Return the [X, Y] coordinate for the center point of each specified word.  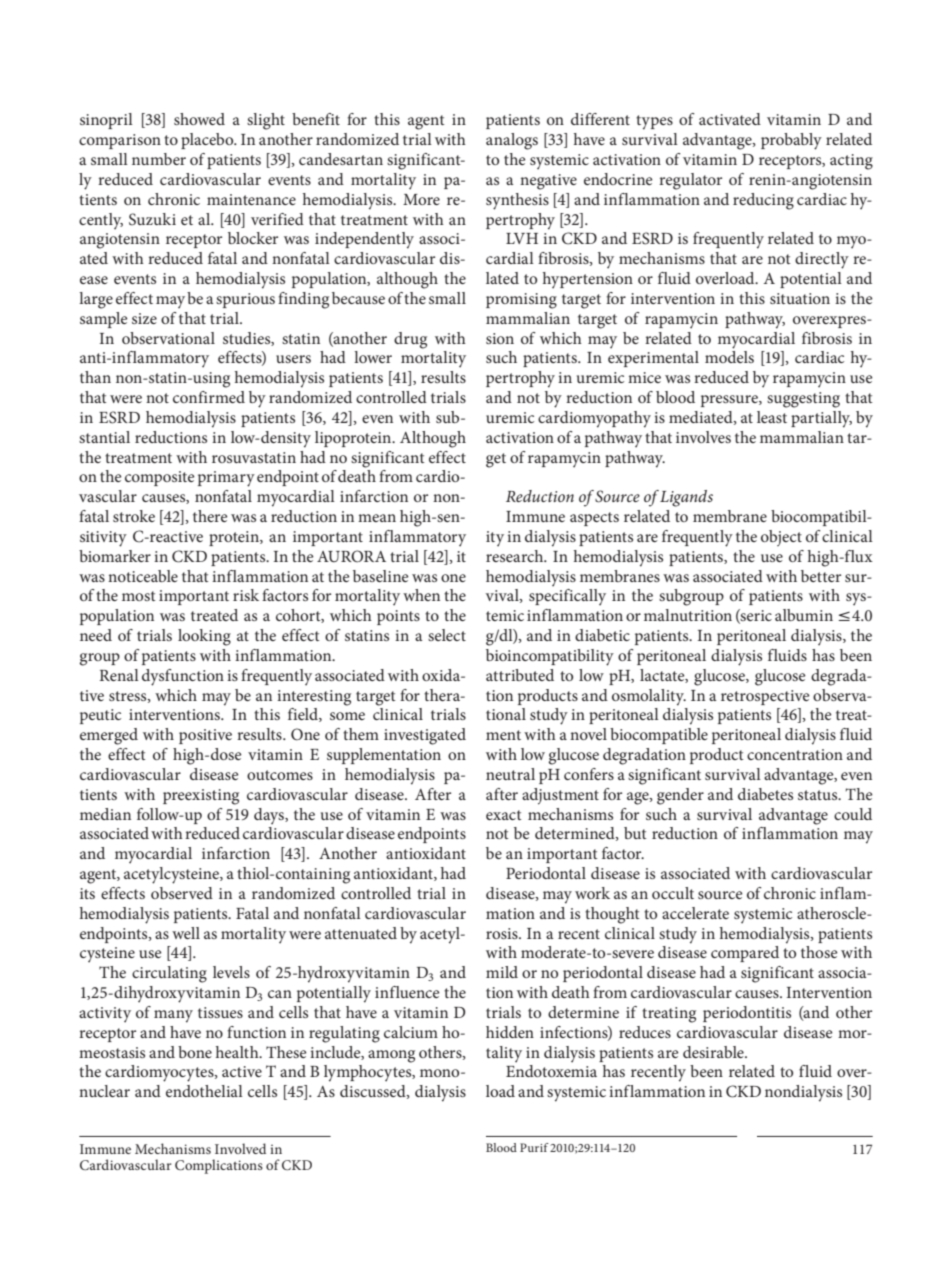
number [159, 159]
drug [410, 340]
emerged [109, 736]
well [186, 933]
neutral [510, 774]
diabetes [765, 794]
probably [791, 141]
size [144, 318]
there [210, 516]
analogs [512, 141]
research [516, 556]
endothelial [204, 1091]
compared [745, 954]
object [781, 538]
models [729, 357]
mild [502, 972]
